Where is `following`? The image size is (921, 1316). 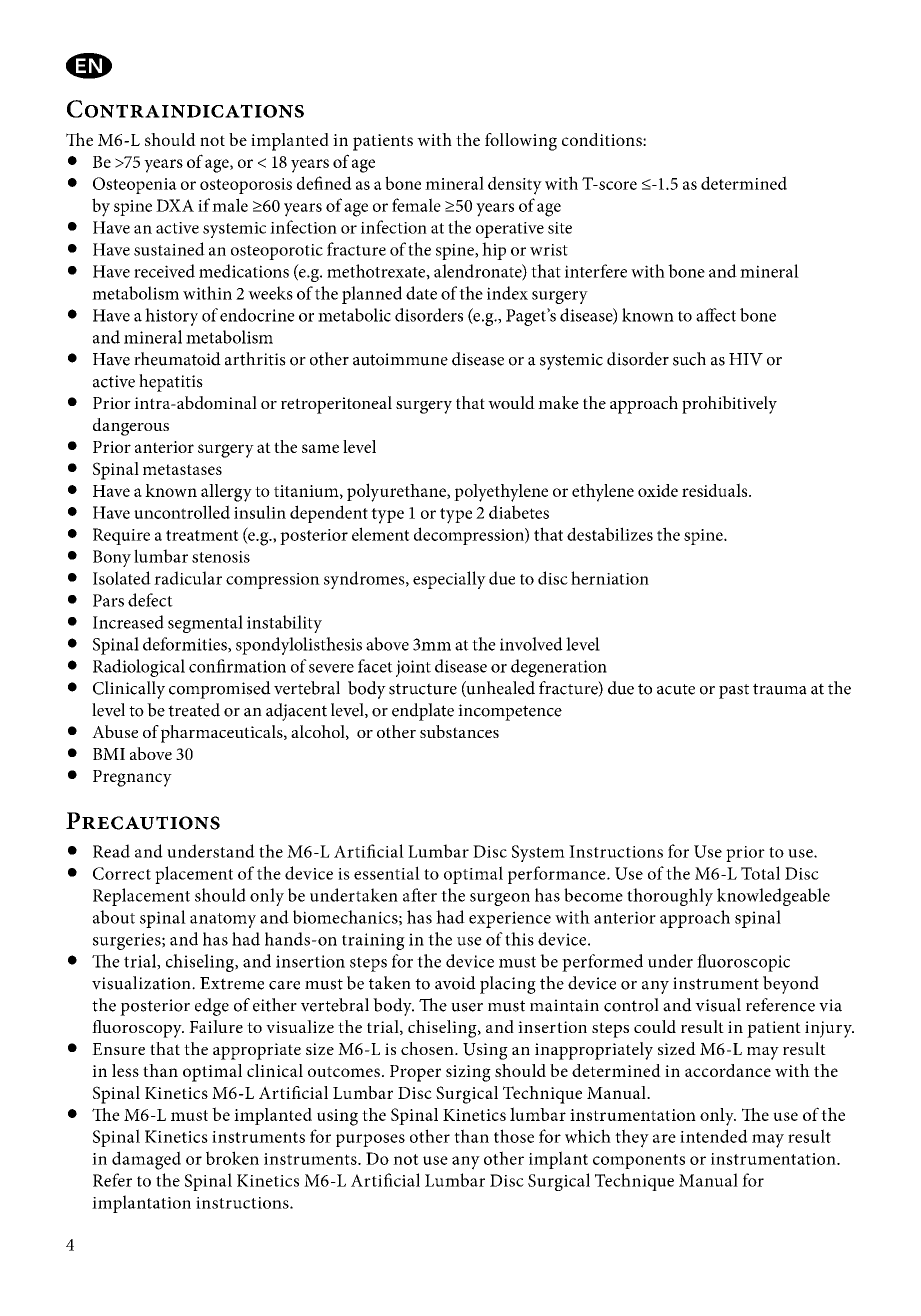
following is located at coordinates (521, 142).
